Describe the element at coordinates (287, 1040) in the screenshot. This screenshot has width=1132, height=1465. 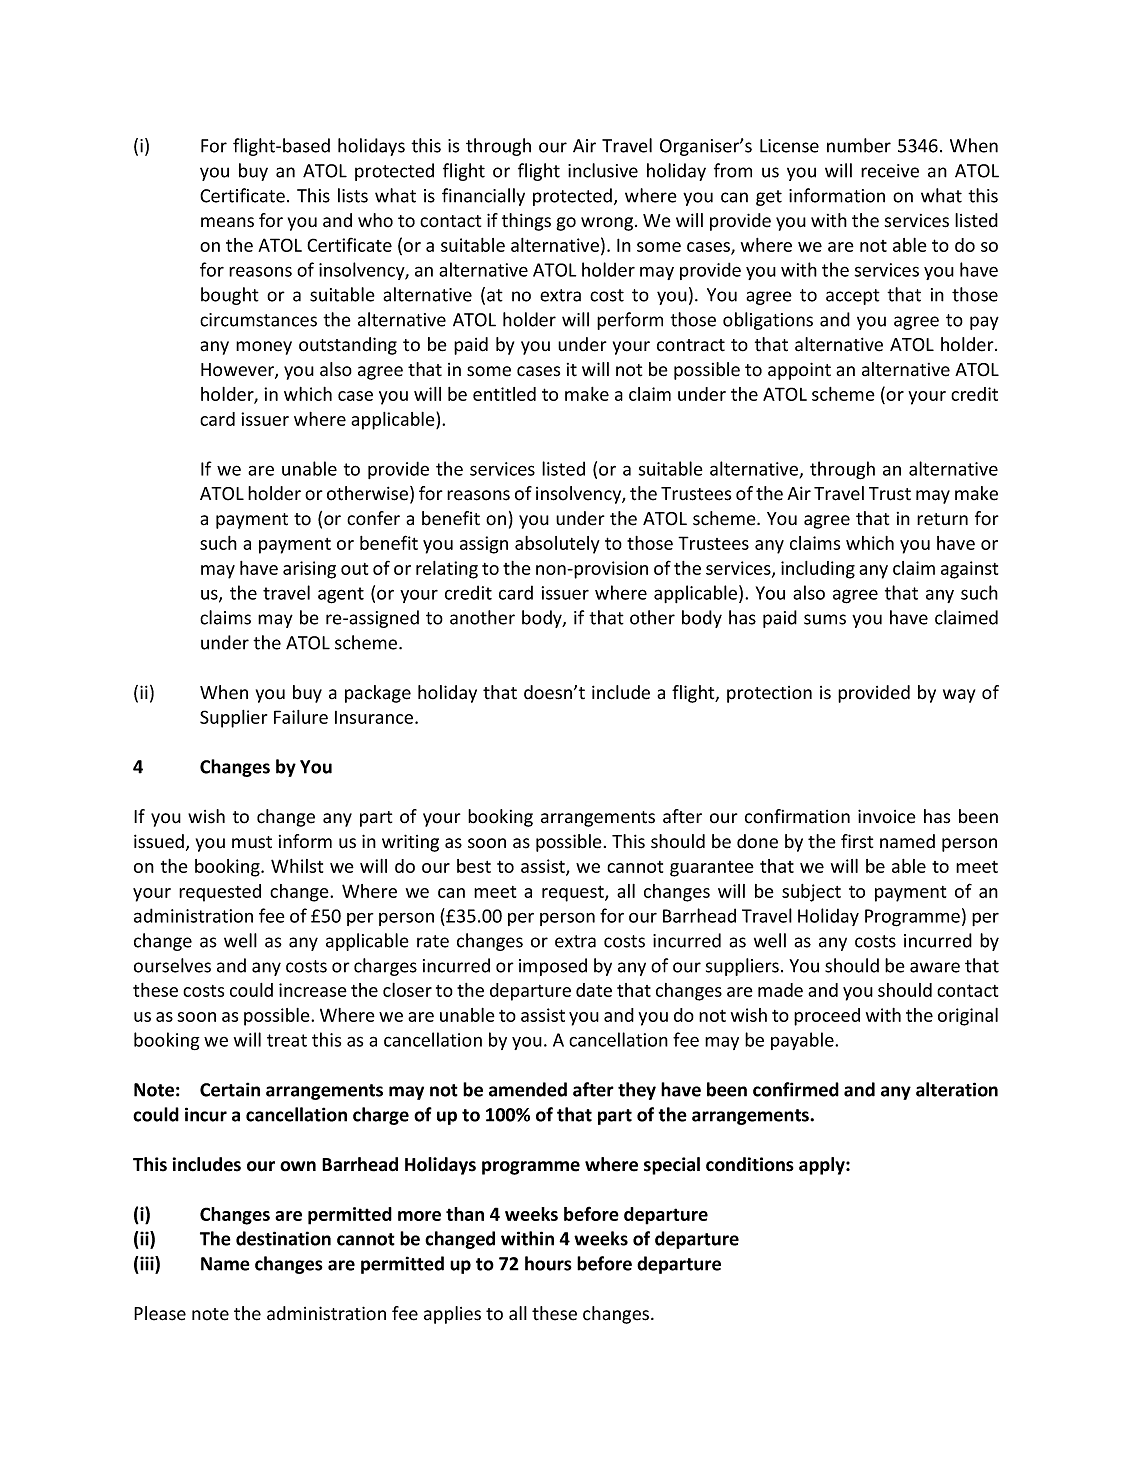
I see `treat` at that location.
